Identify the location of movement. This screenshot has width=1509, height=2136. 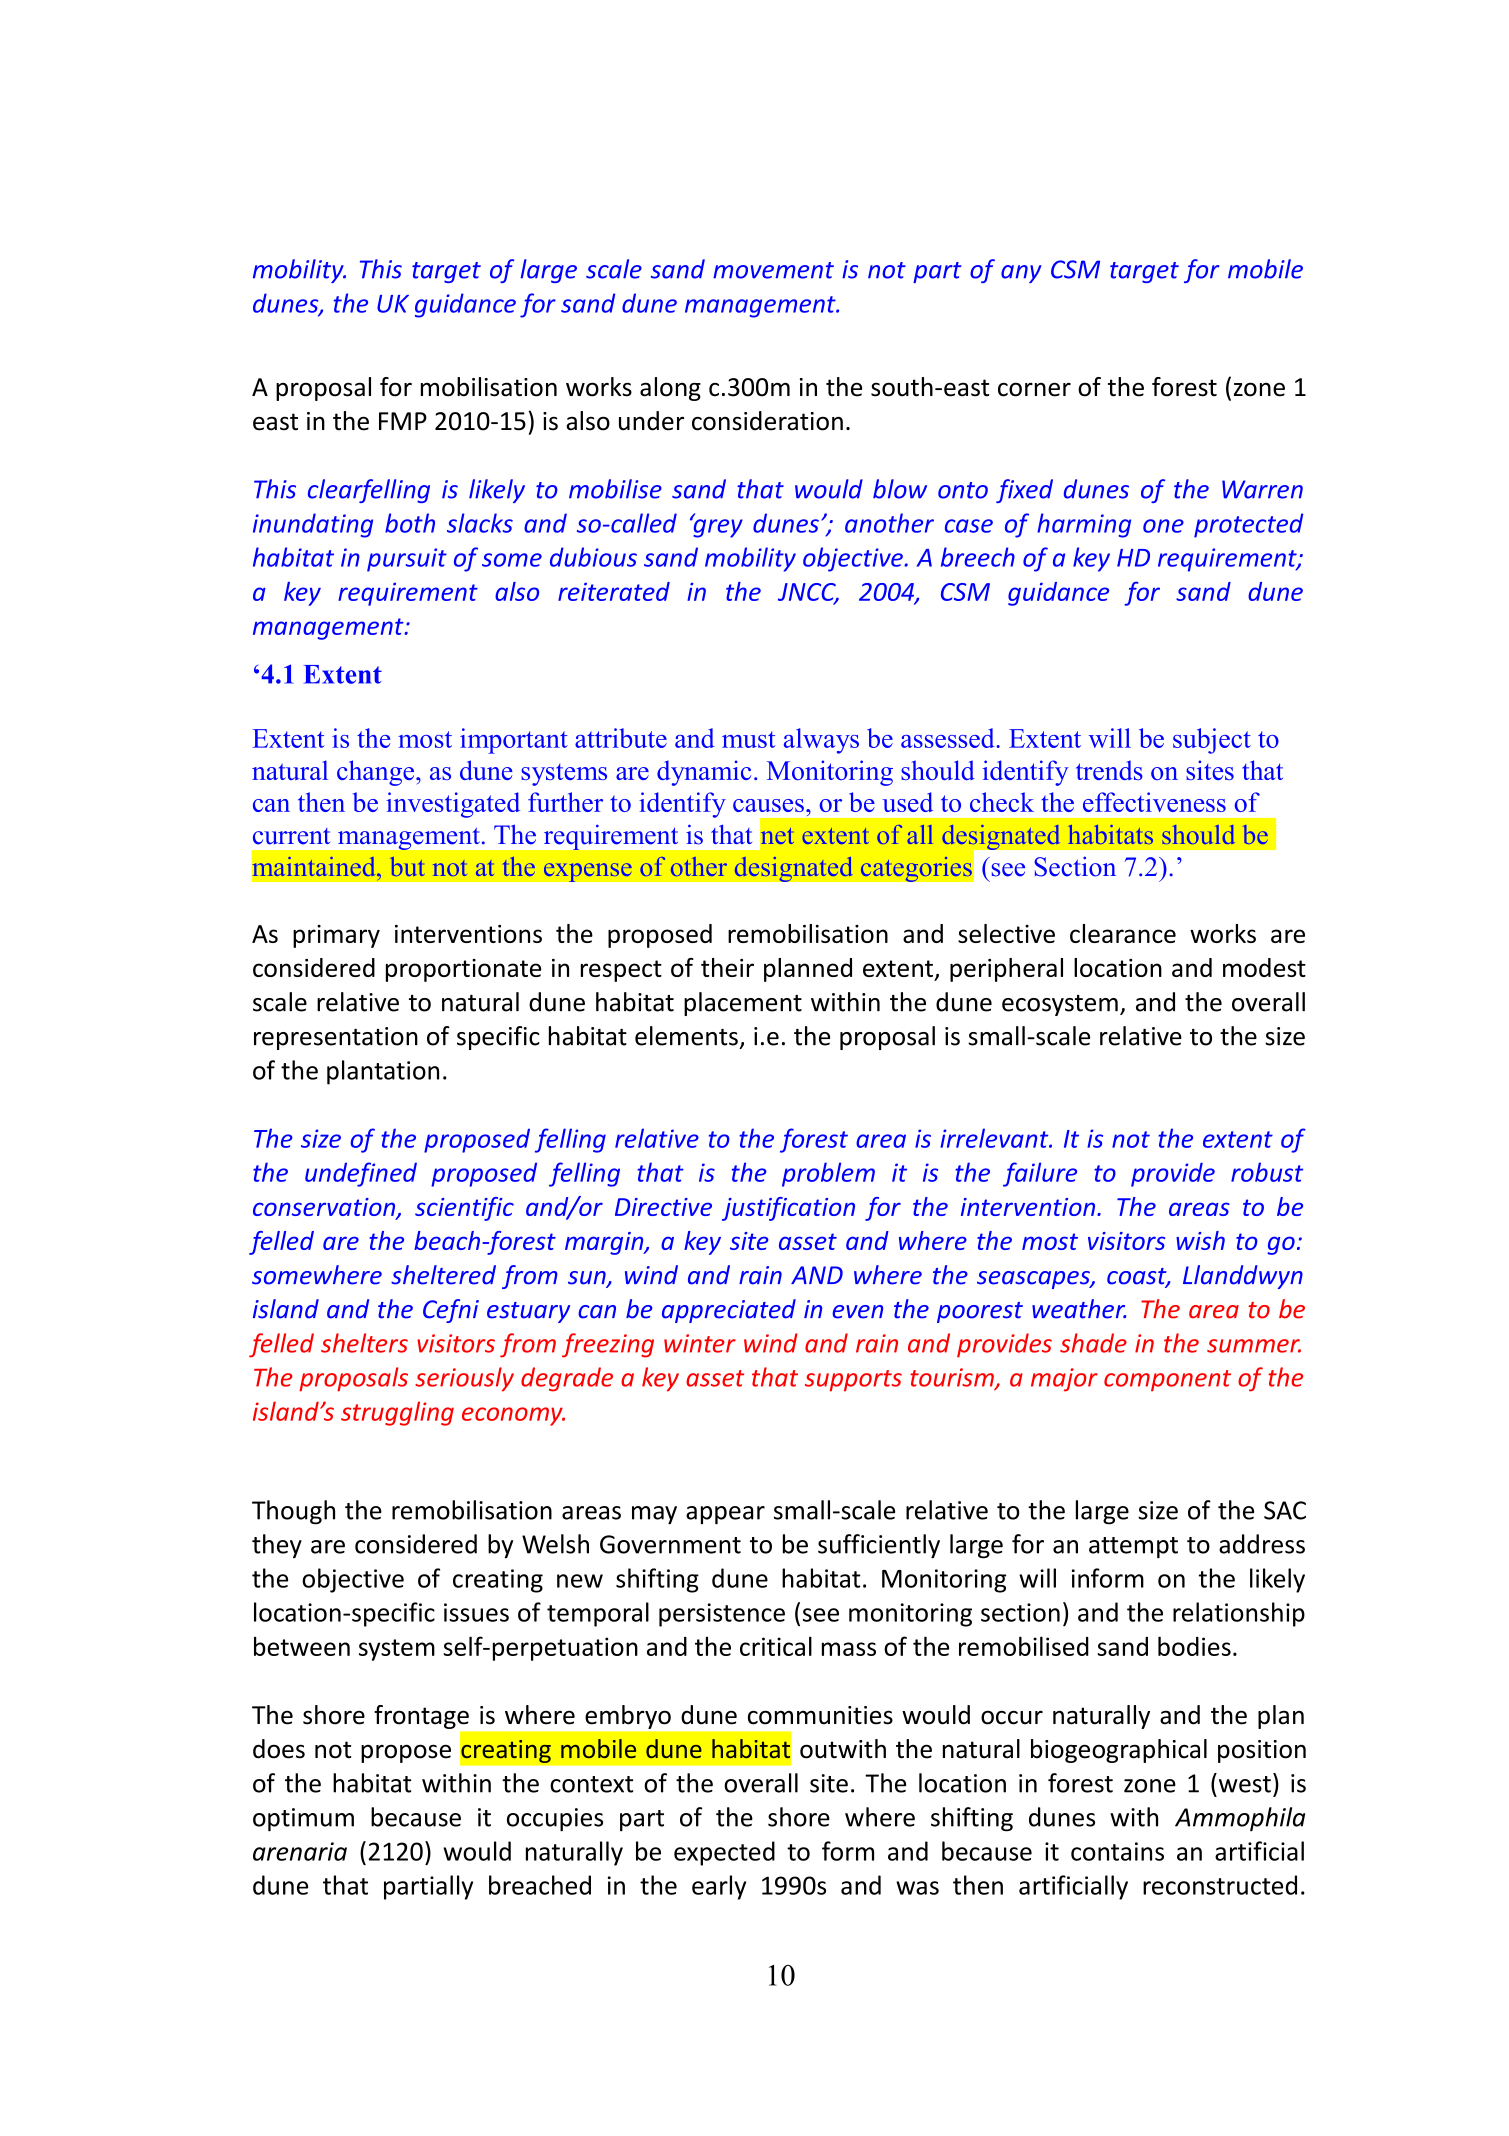
(773, 270).
